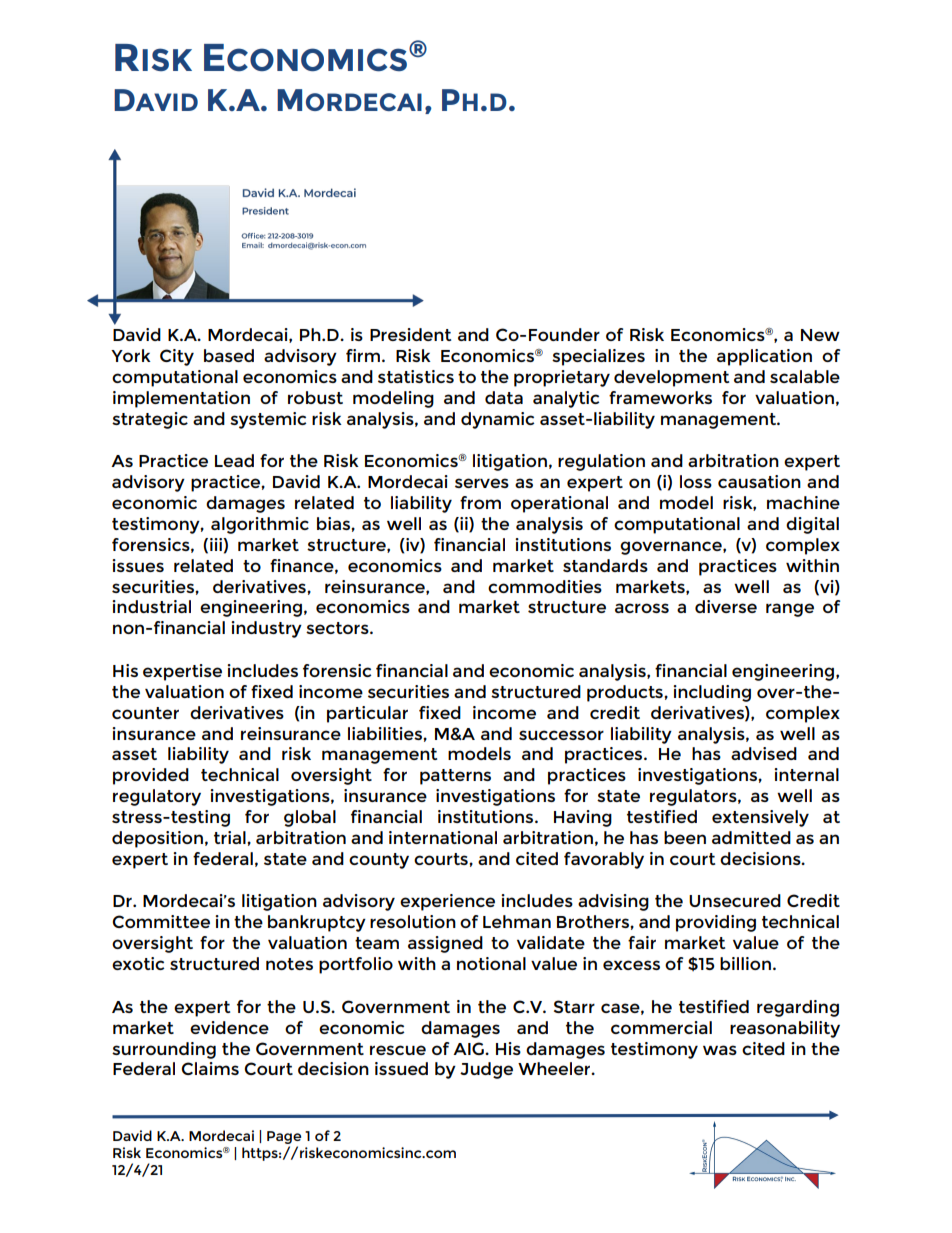 Image resolution: width=952 pixels, height=1233 pixels. I want to click on patterns, so click(455, 777).
